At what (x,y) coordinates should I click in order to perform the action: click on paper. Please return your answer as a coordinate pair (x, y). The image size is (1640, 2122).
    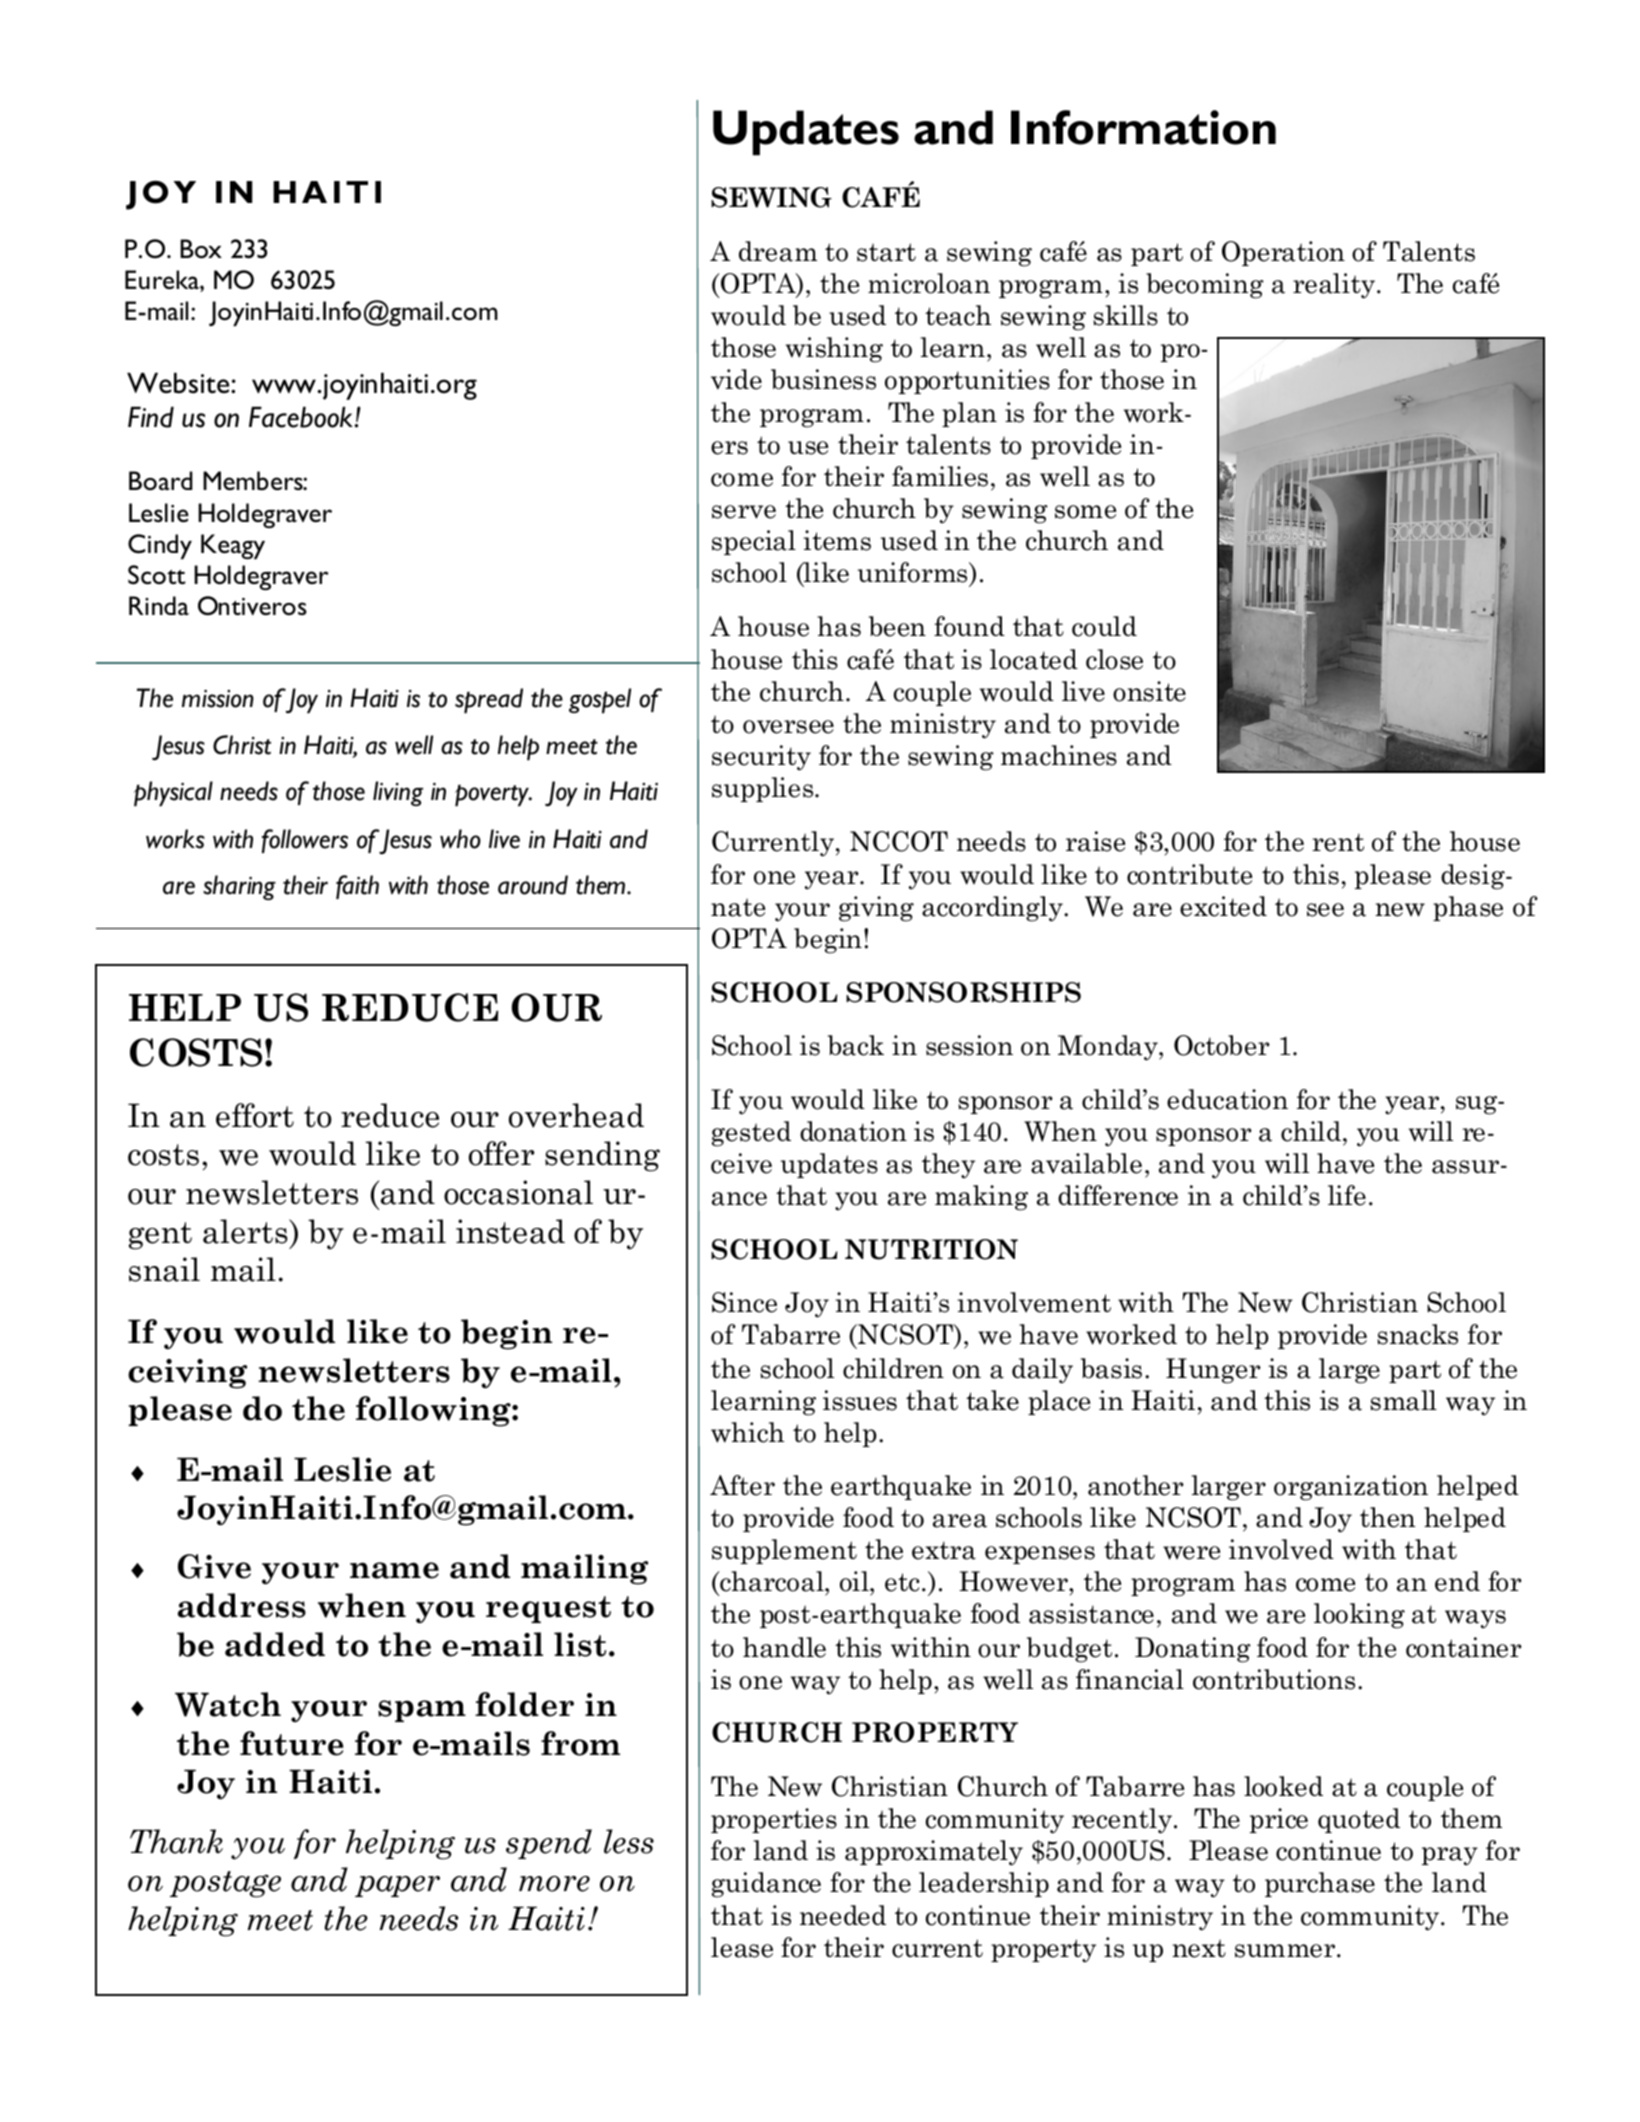
    Looking at the image, I should click on (397, 1886).
